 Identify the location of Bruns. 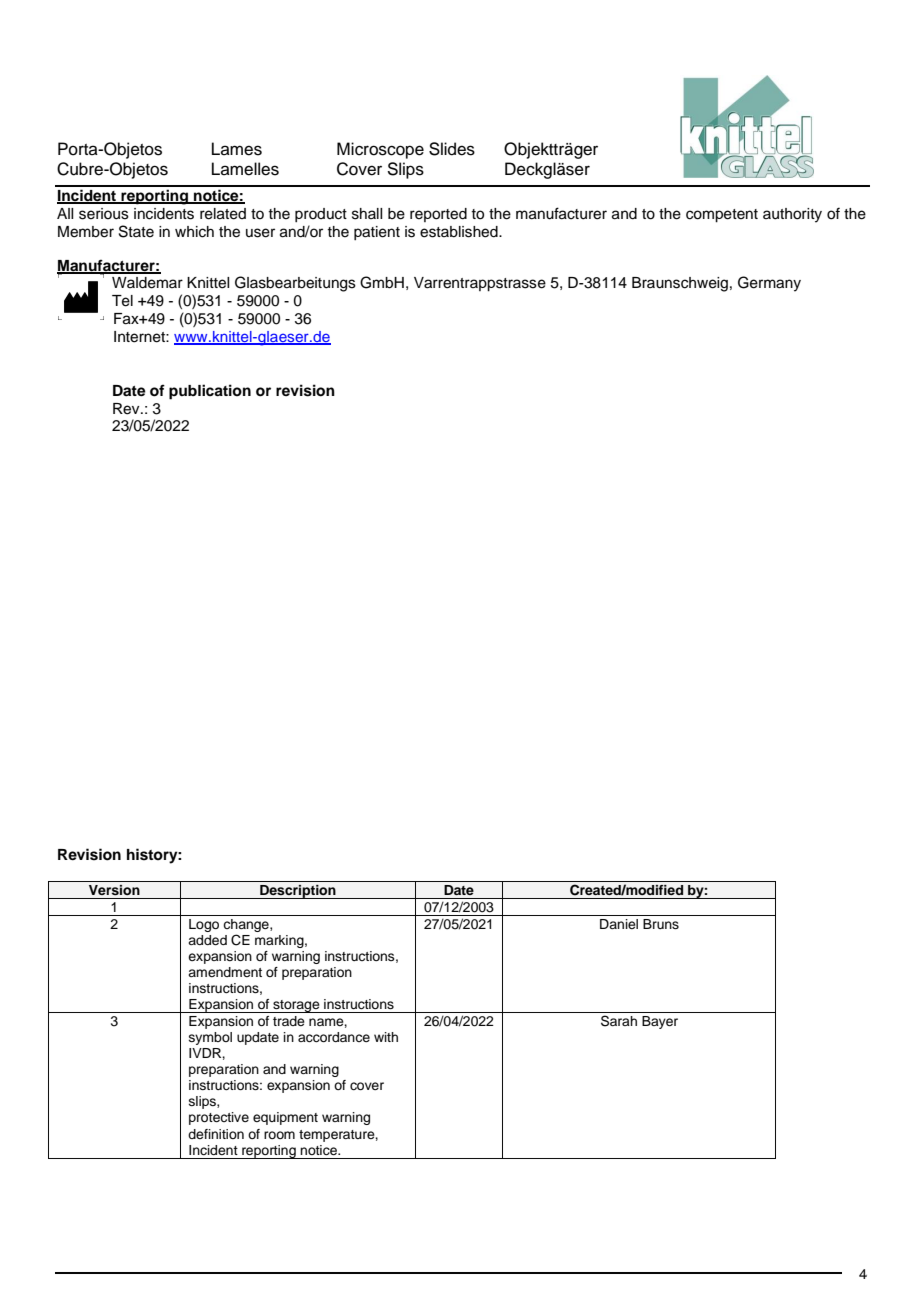
(661, 924).
